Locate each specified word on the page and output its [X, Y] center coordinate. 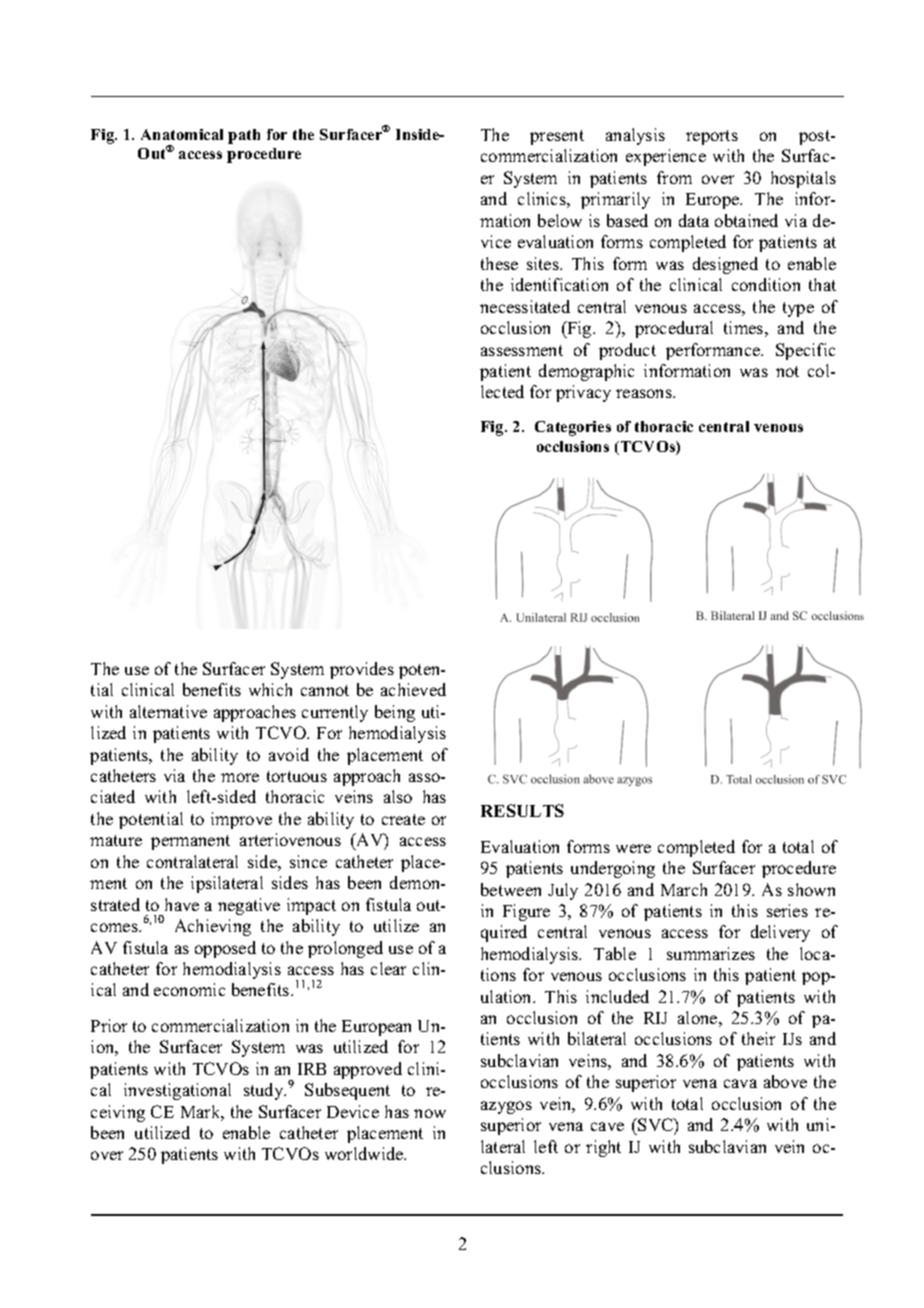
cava [740, 1083]
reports [712, 137]
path [244, 136]
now [430, 1113]
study [265, 1091]
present [557, 137]
